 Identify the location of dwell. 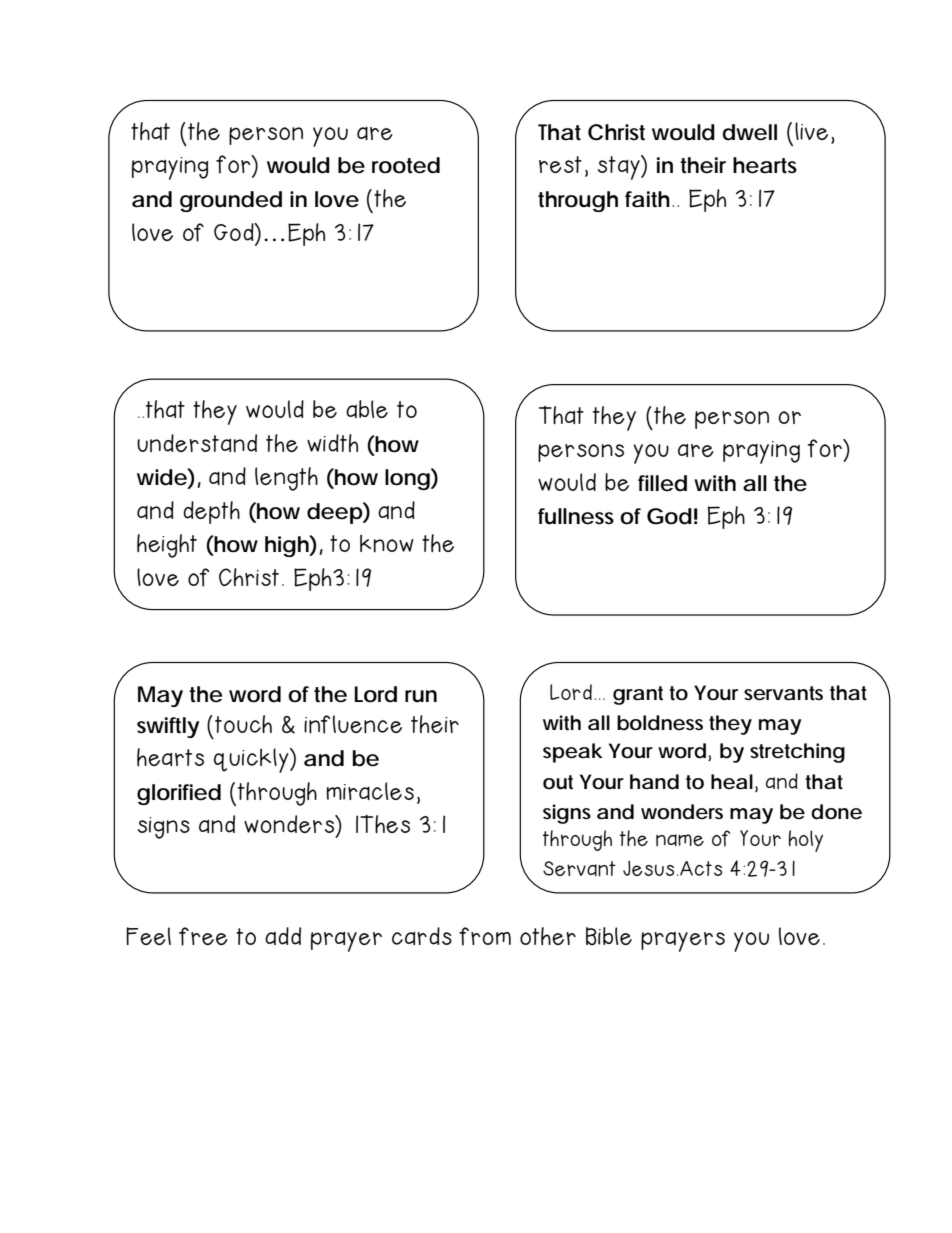
(750, 132).
